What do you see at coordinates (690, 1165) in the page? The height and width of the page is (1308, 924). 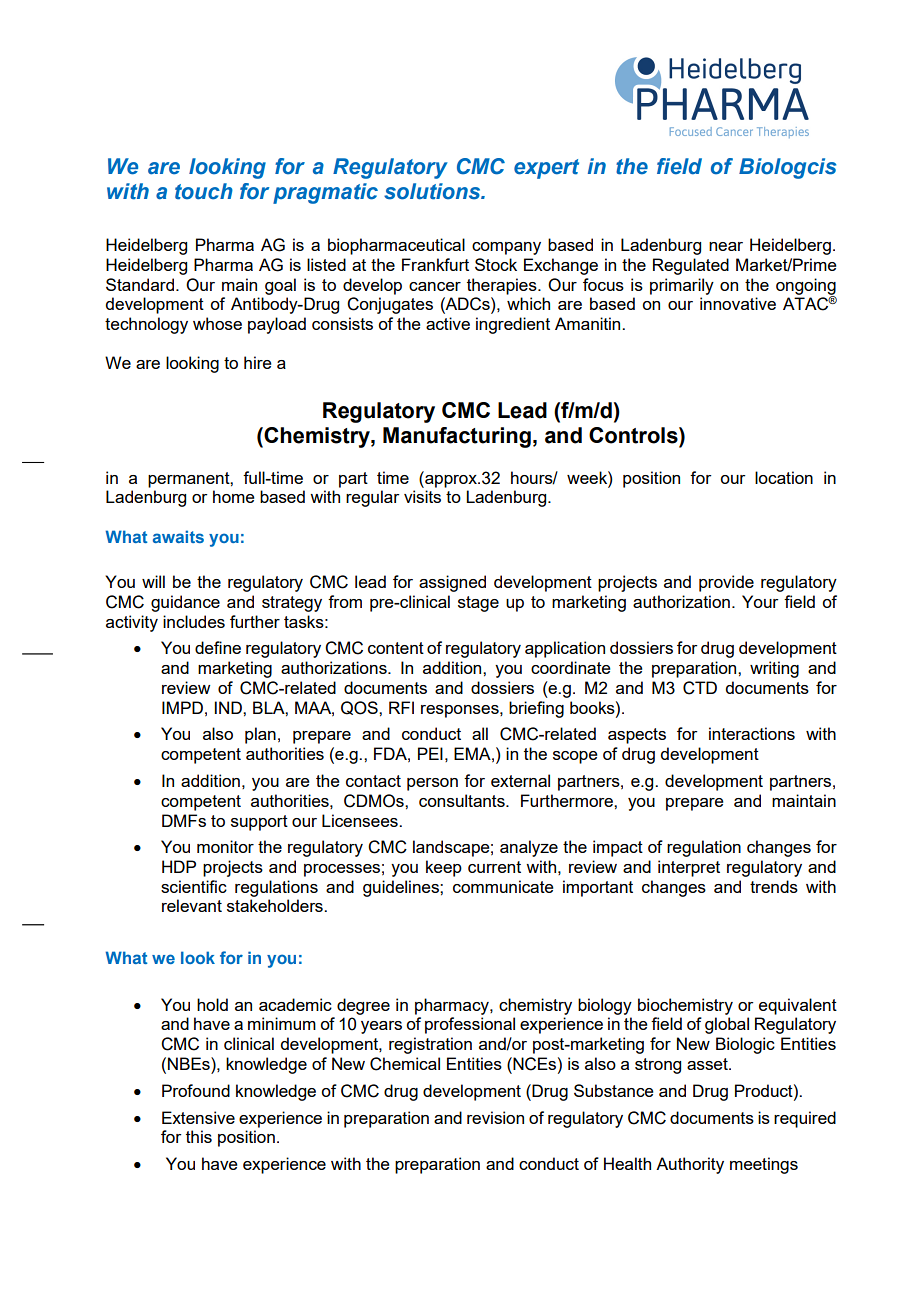 I see `Authority` at bounding box center [690, 1165].
